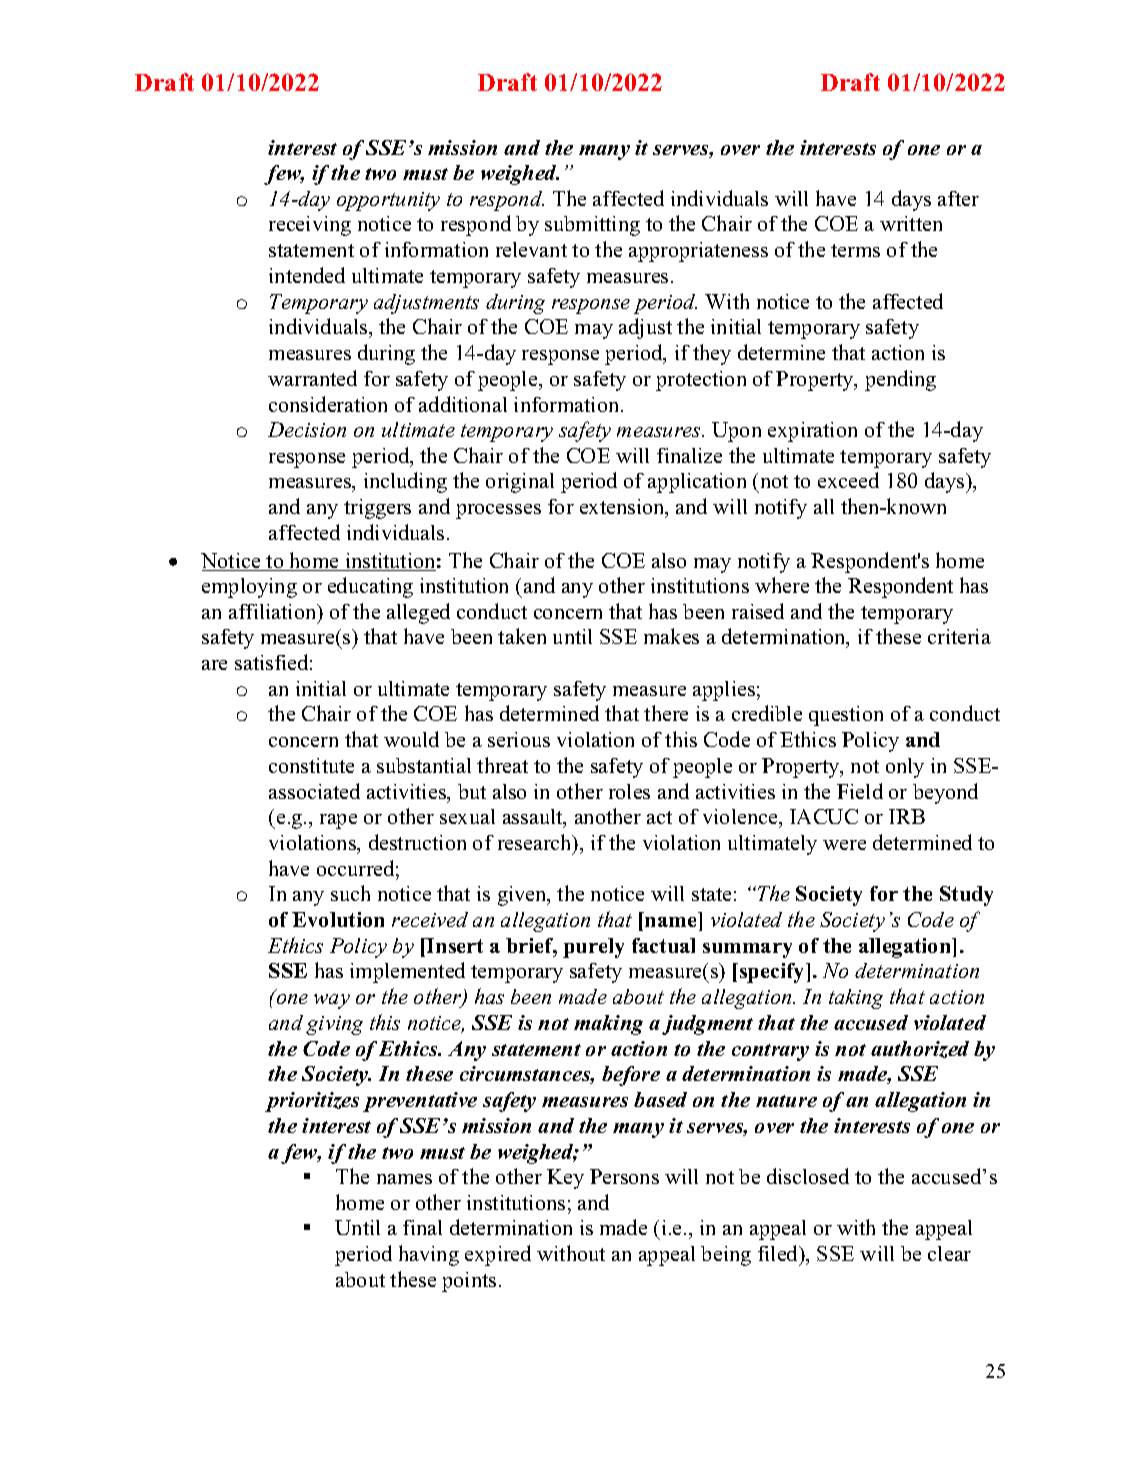  Describe the element at coordinates (332, 1001) in the document. I see `way` at that location.
